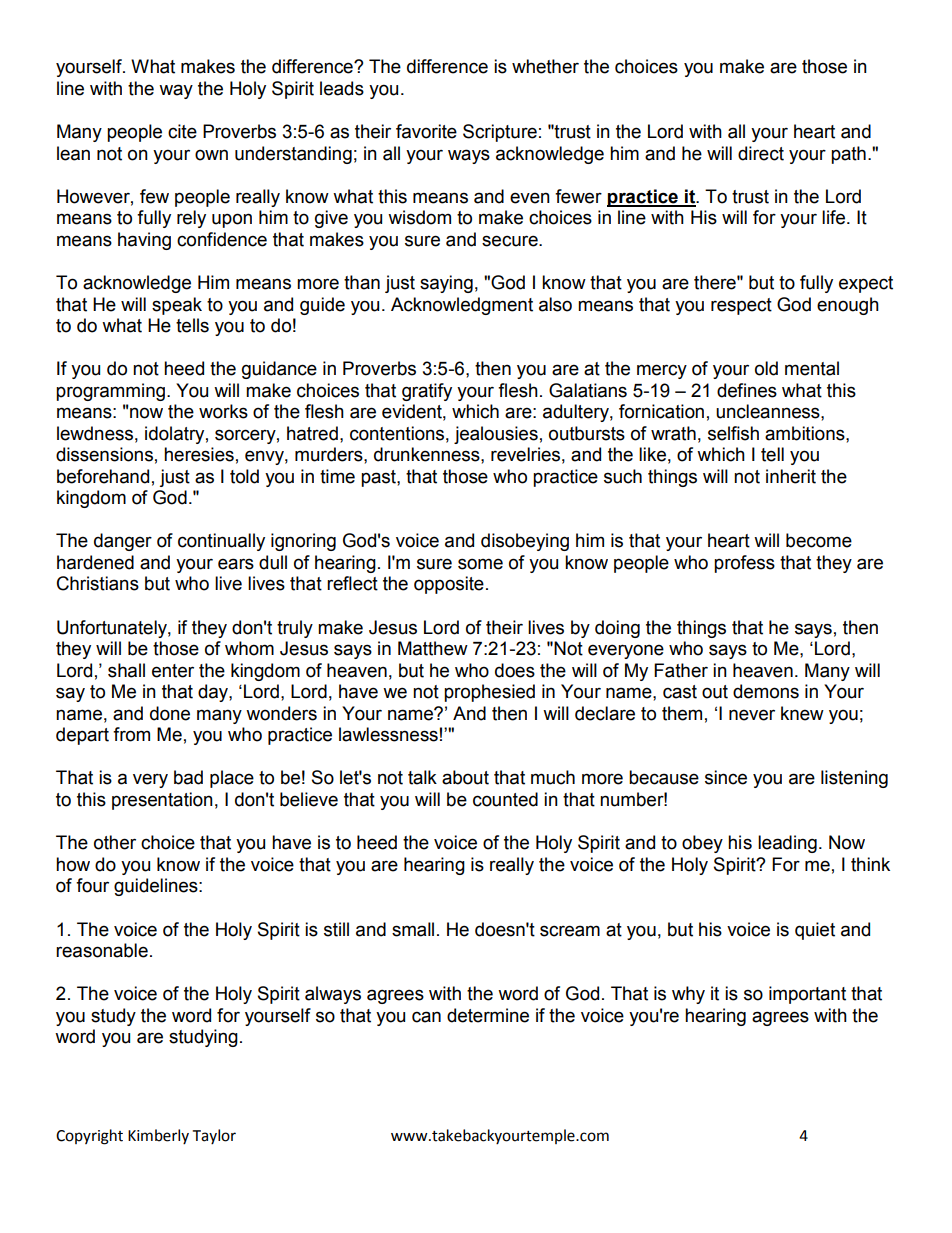 Image resolution: width=952 pixels, height=1233 pixels. Describe the element at coordinates (236, 564) in the screenshot. I see `ears` at that location.
